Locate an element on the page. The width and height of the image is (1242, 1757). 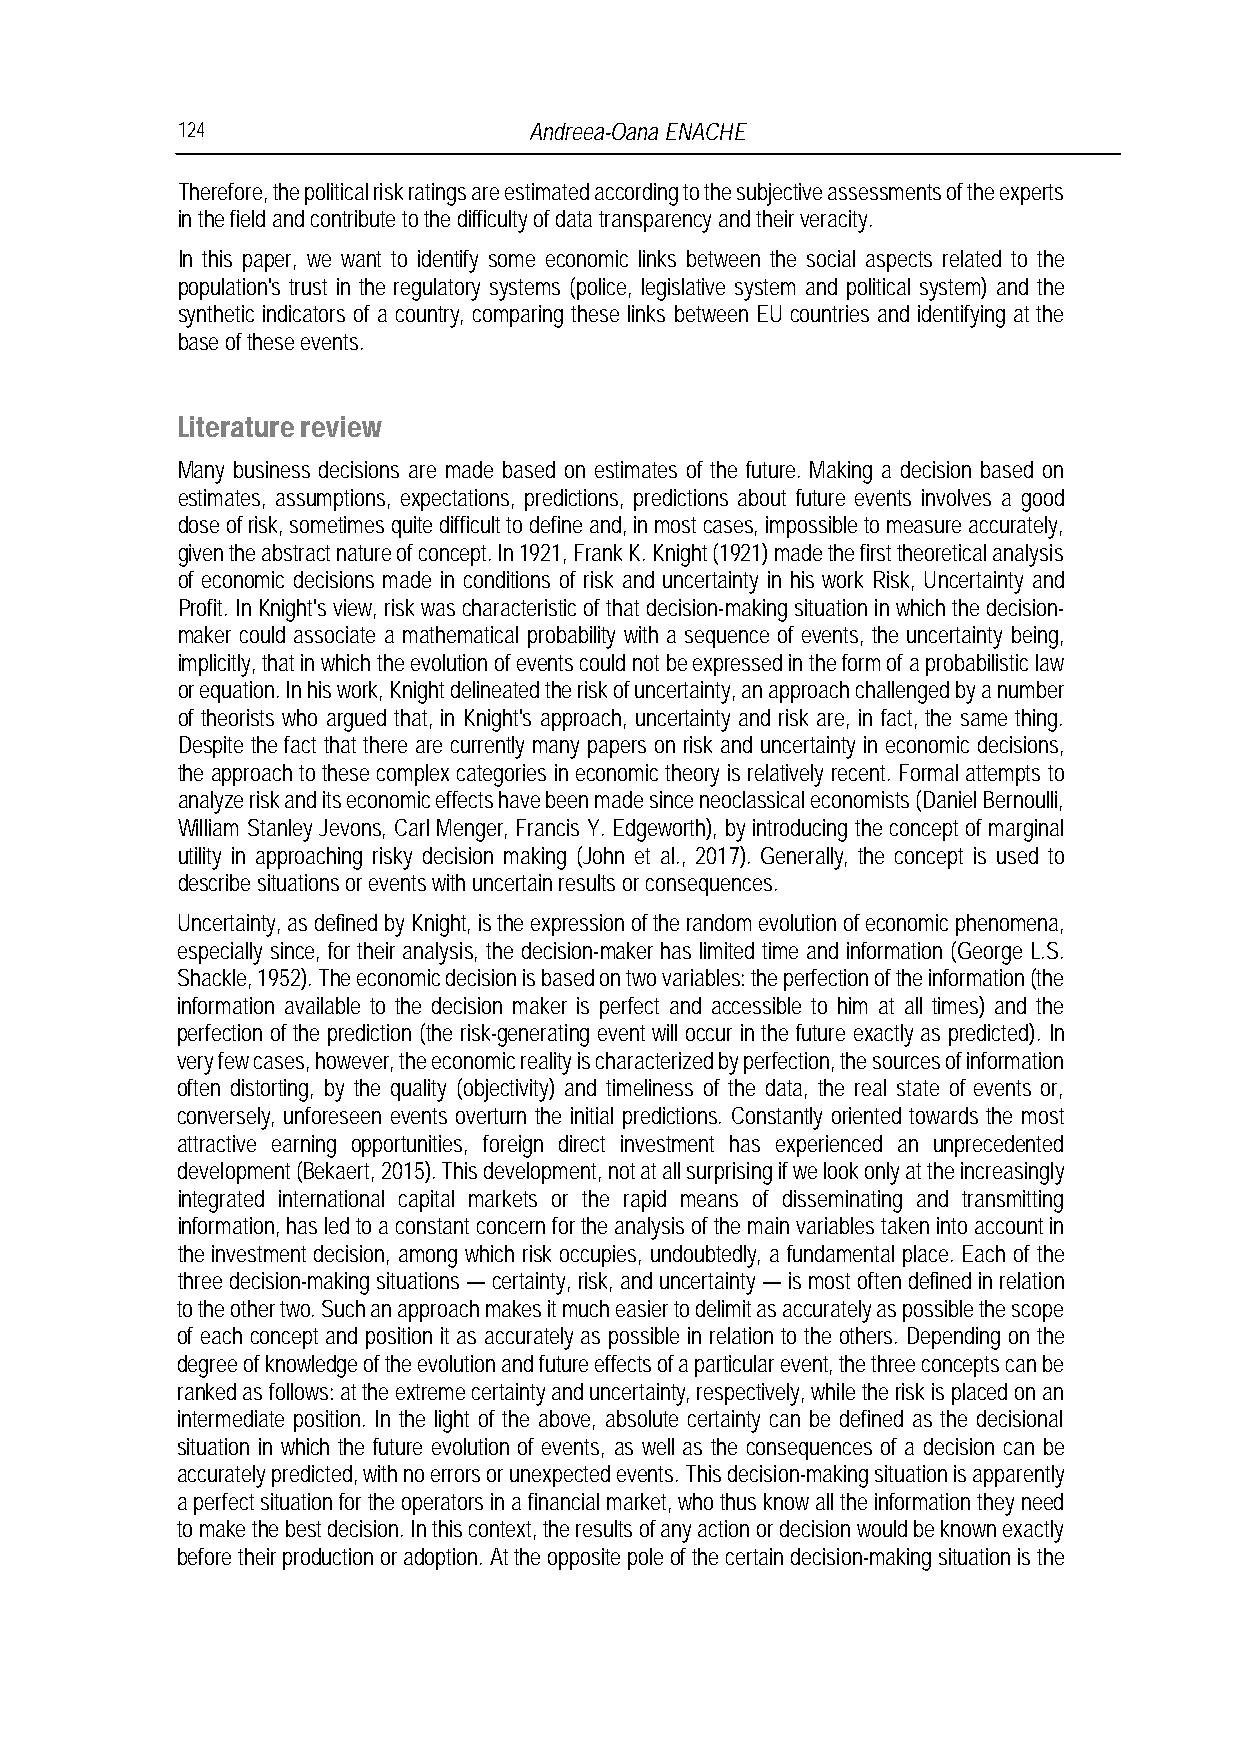
Stanley is located at coordinates (280, 830).
